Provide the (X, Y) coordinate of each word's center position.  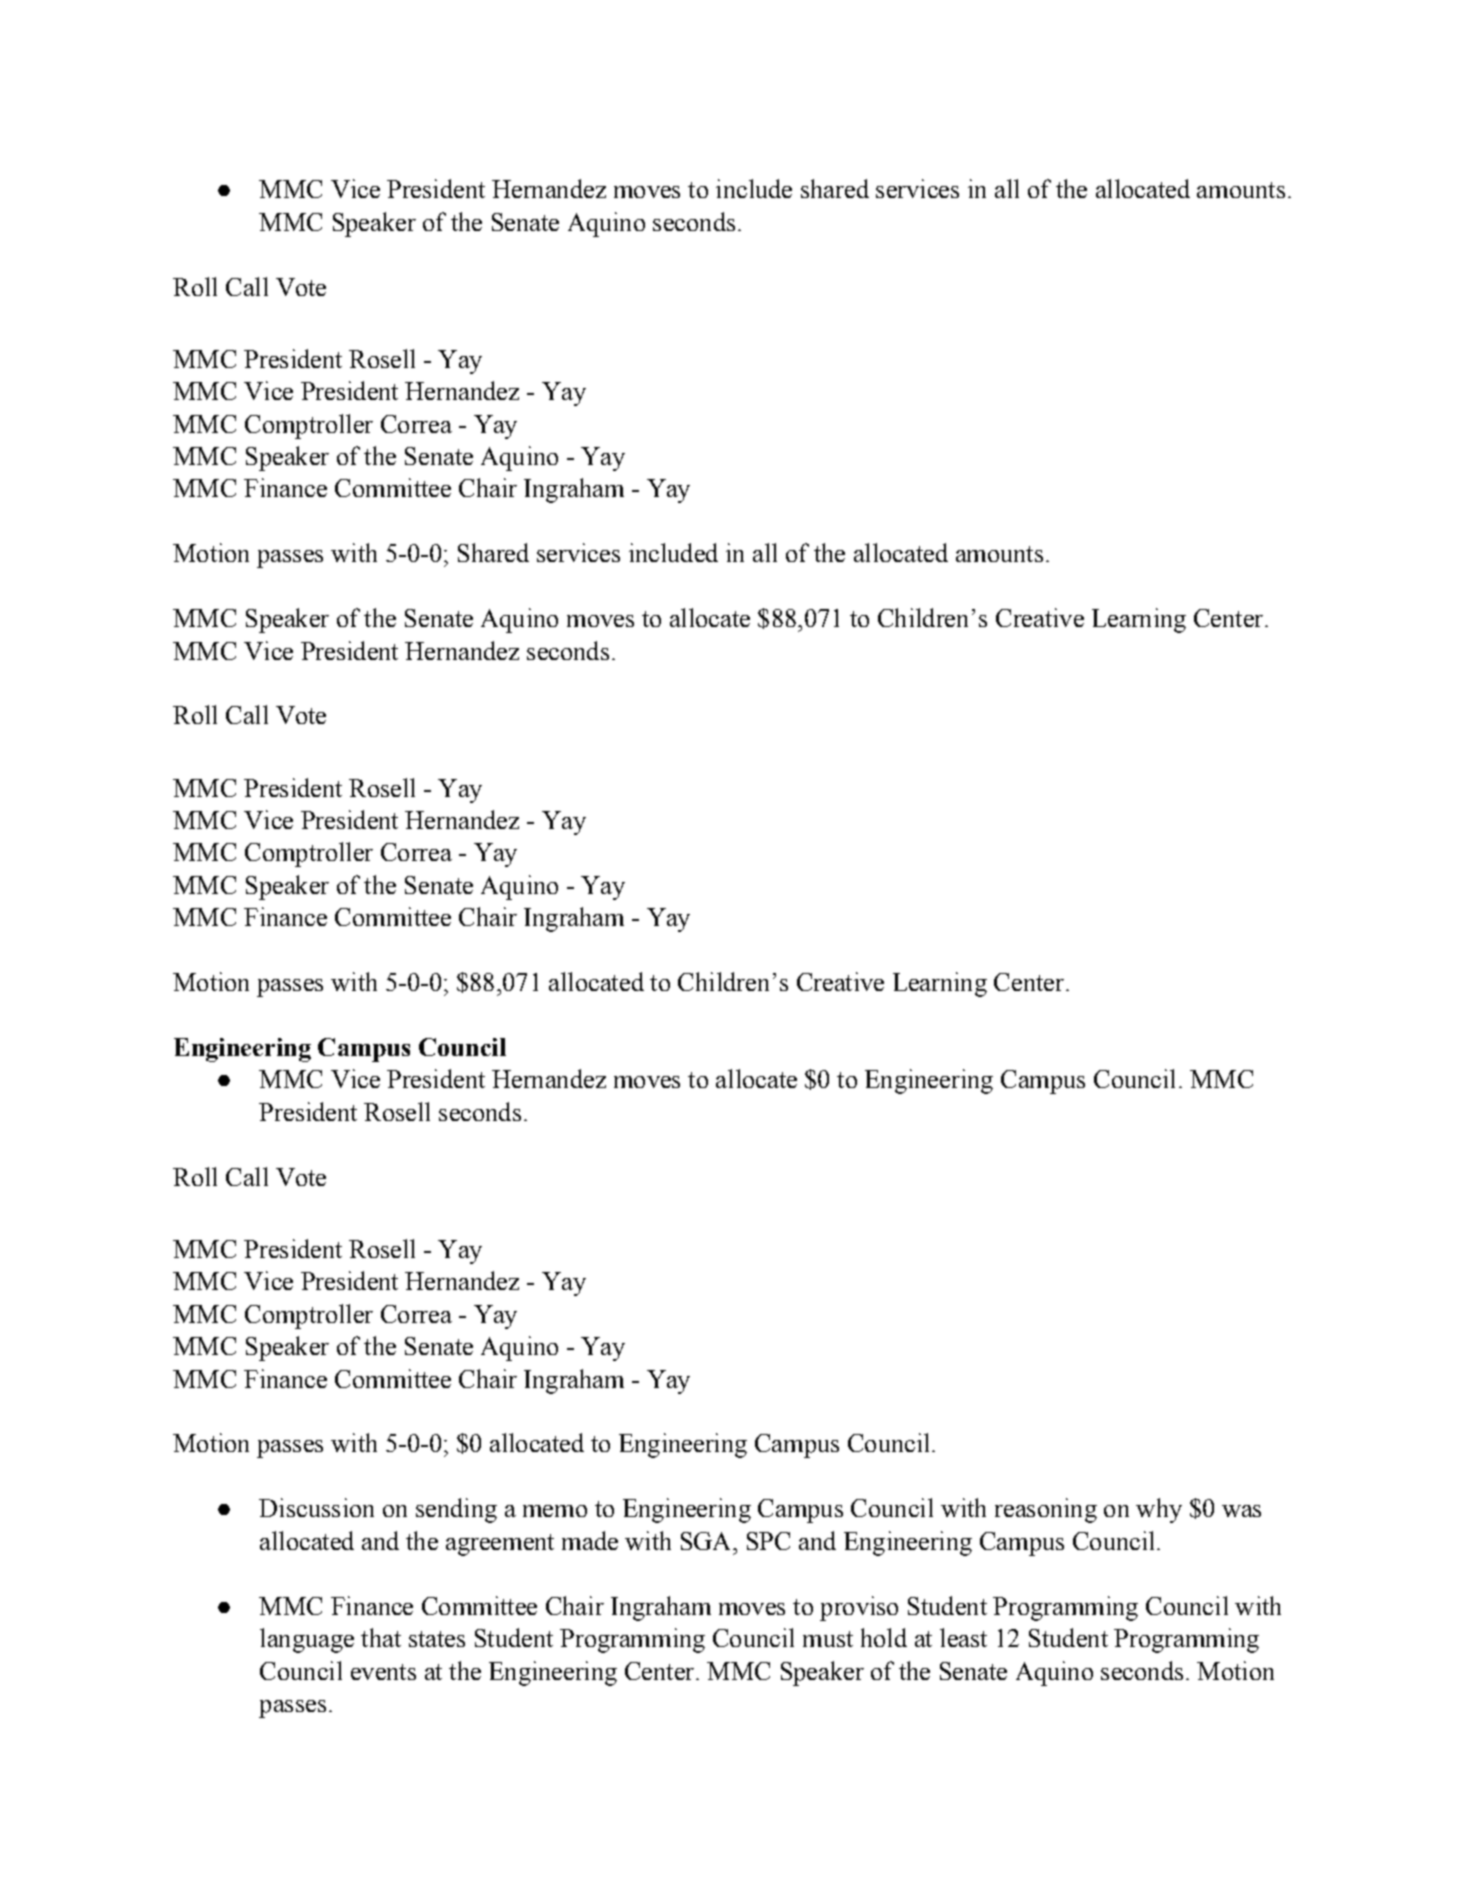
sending (456, 1510)
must (828, 1639)
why (1159, 1510)
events (383, 1672)
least (963, 1637)
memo (555, 1511)
